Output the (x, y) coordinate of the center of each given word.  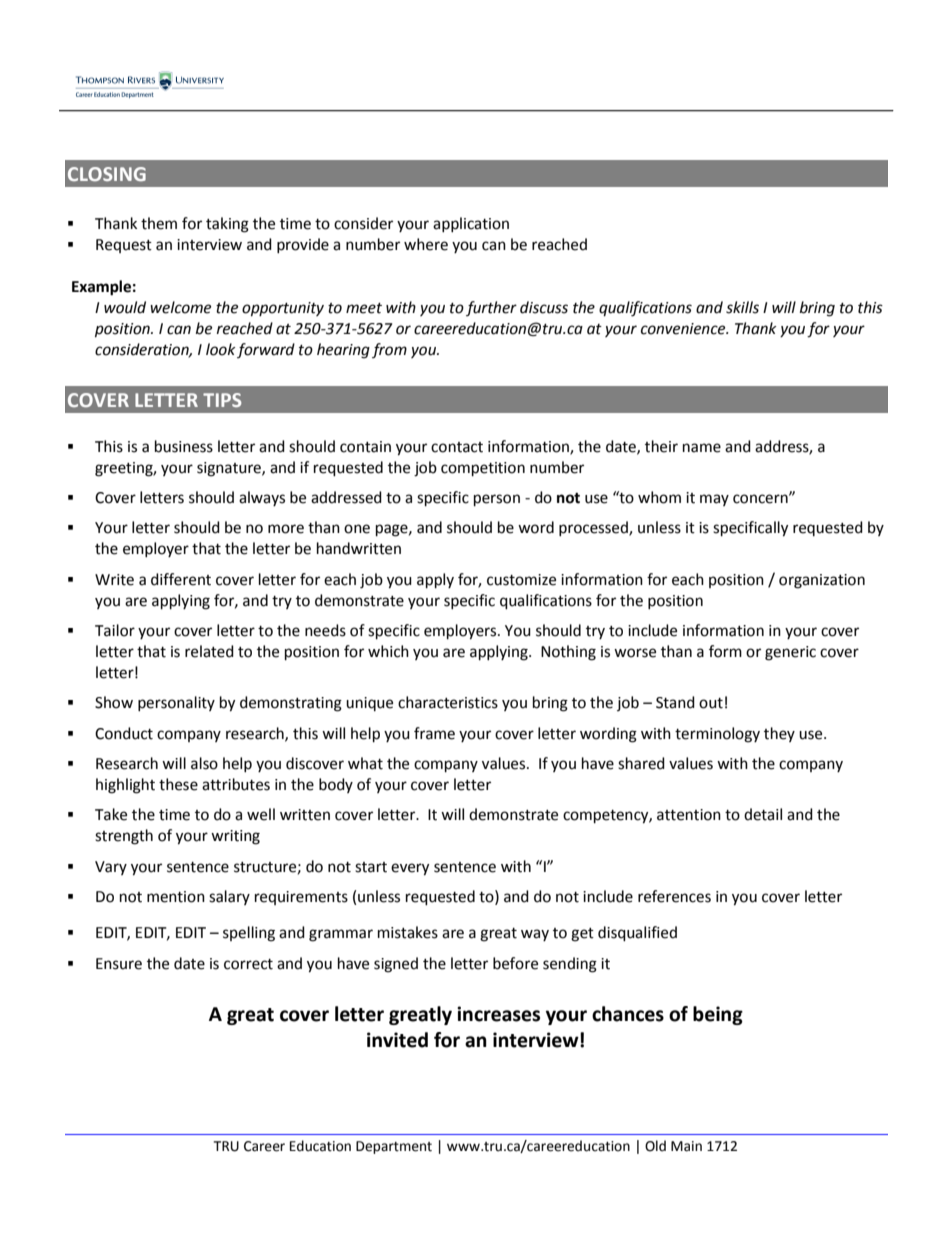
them (159, 223)
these (178, 784)
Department (394, 1147)
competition (483, 469)
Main (686, 1146)
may (714, 500)
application (471, 224)
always (262, 498)
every (410, 869)
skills (742, 307)
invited (397, 1040)
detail (763, 814)
